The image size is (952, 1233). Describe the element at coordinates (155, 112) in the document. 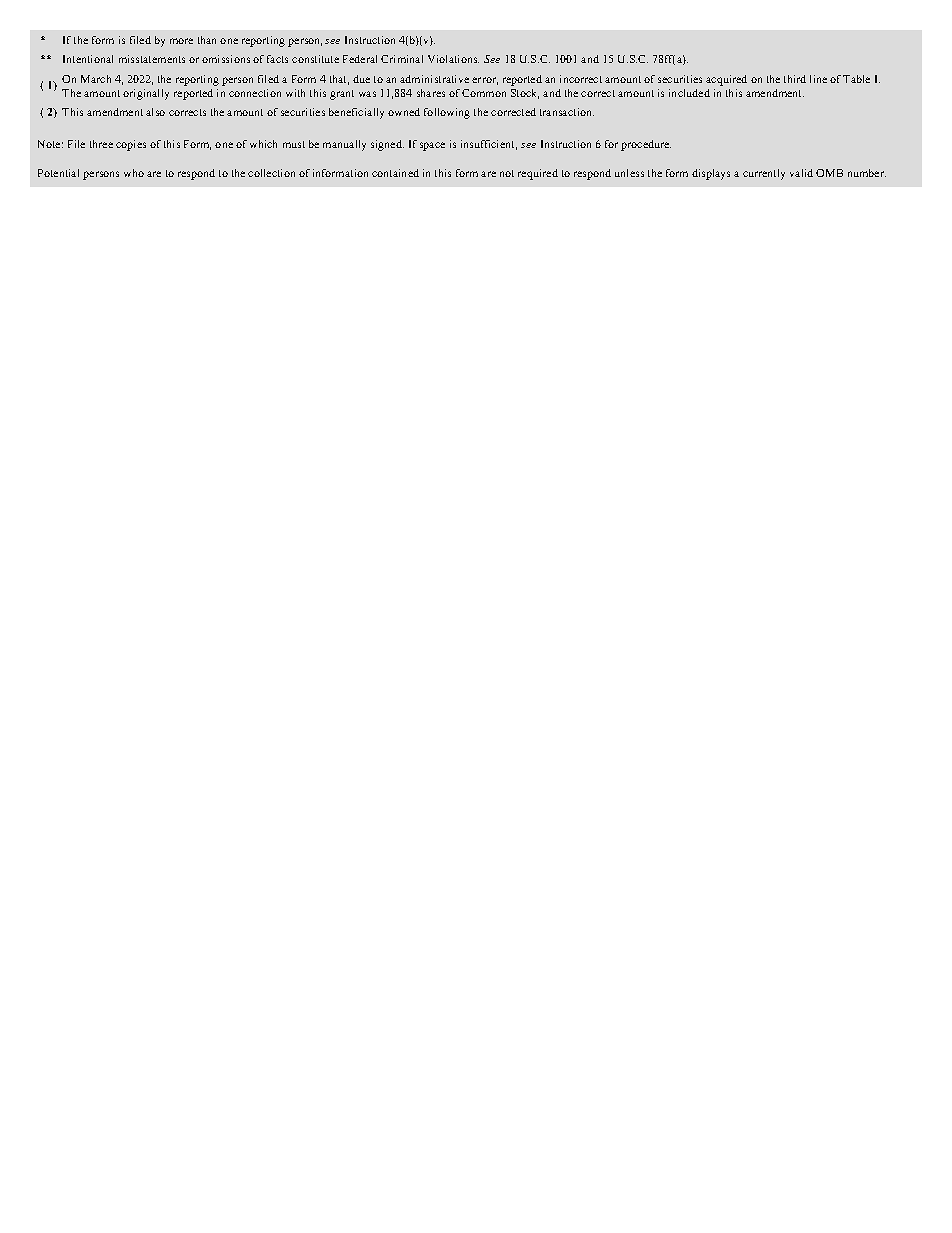

I see `also` at that location.
